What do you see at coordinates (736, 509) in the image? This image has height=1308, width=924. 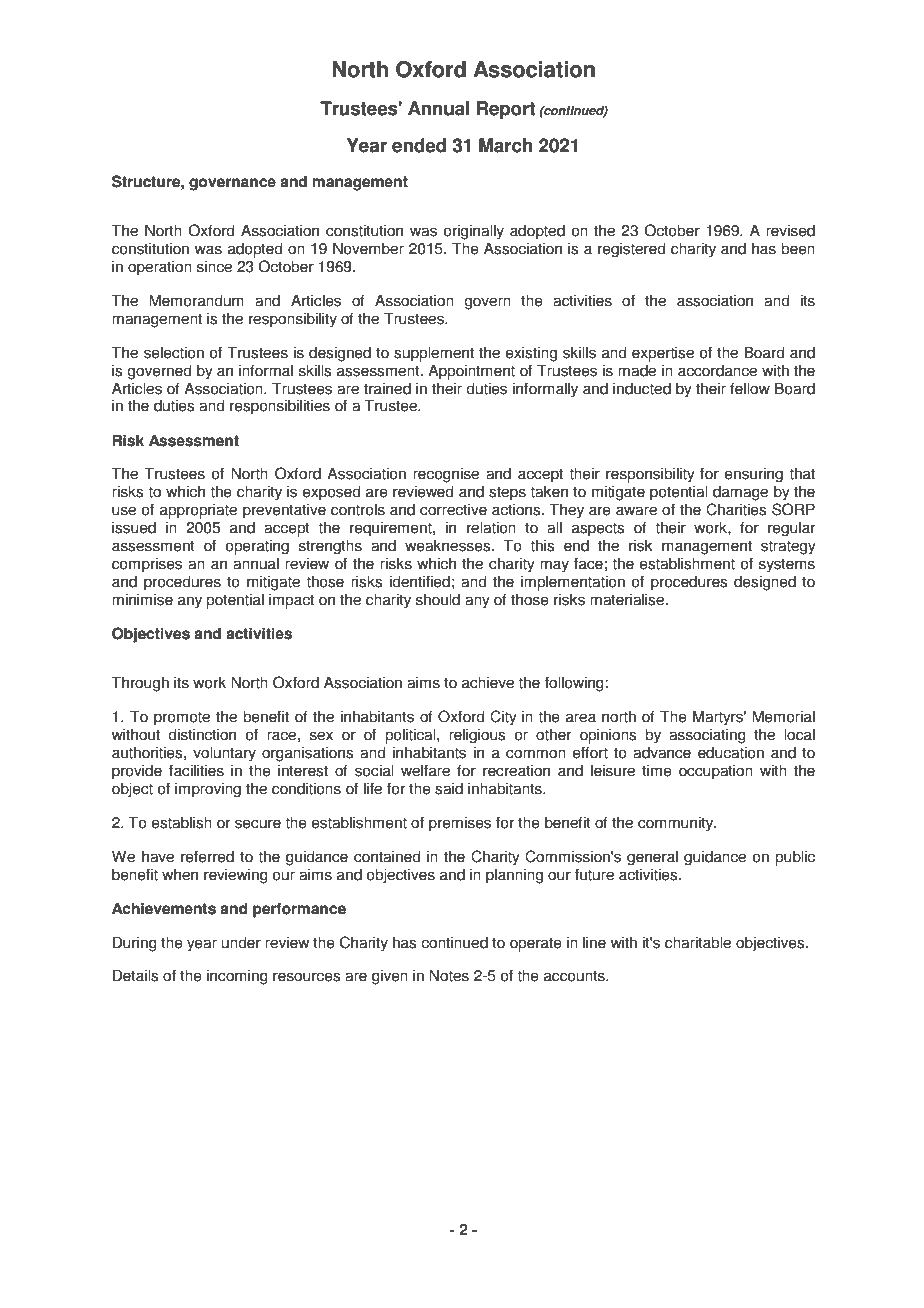 I see `Charities` at bounding box center [736, 509].
